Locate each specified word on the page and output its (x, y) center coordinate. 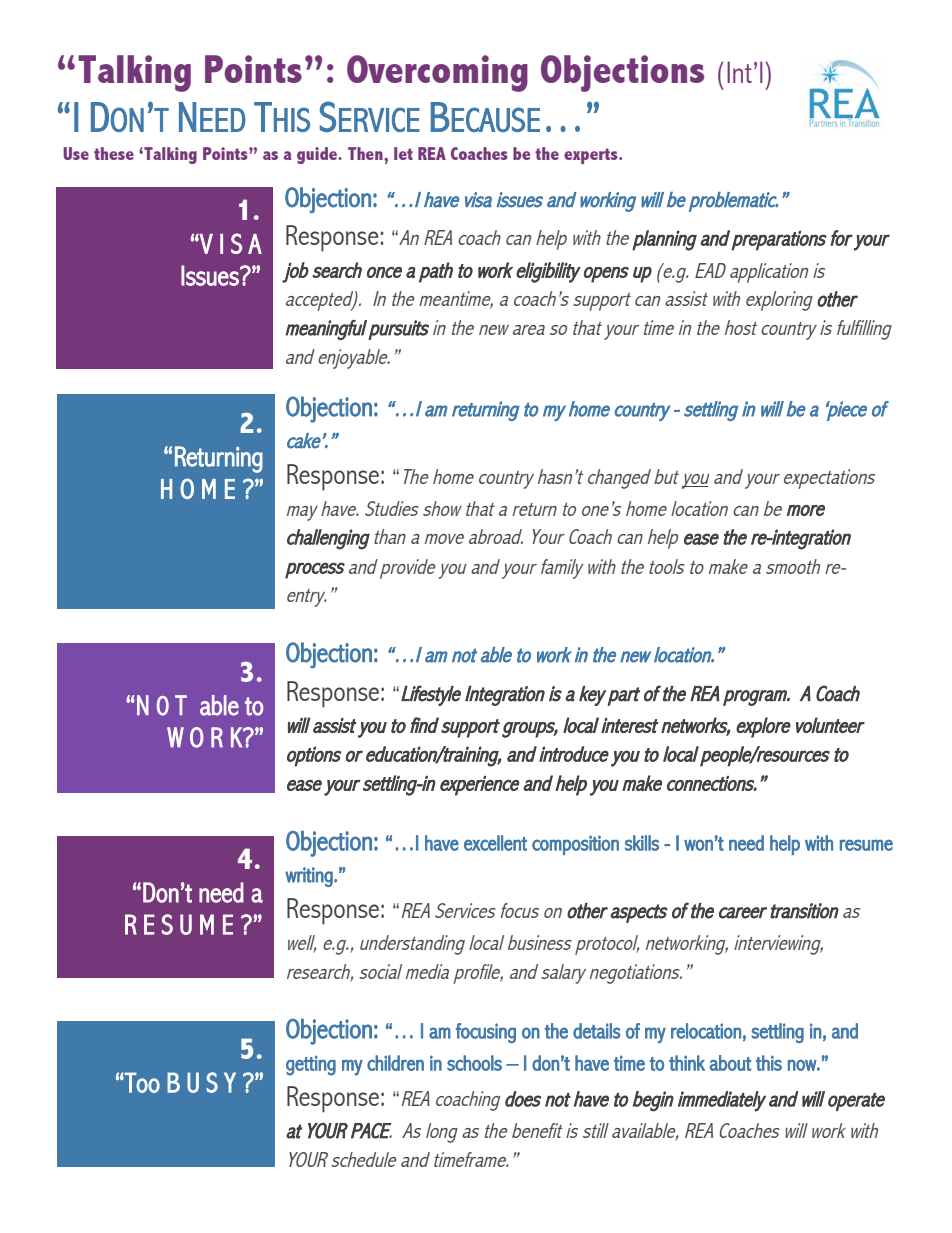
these (114, 153)
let (403, 153)
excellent (495, 843)
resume (866, 845)
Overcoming (437, 73)
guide (318, 155)
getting (311, 1065)
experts (592, 156)
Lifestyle (431, 695)
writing (310, 877)
